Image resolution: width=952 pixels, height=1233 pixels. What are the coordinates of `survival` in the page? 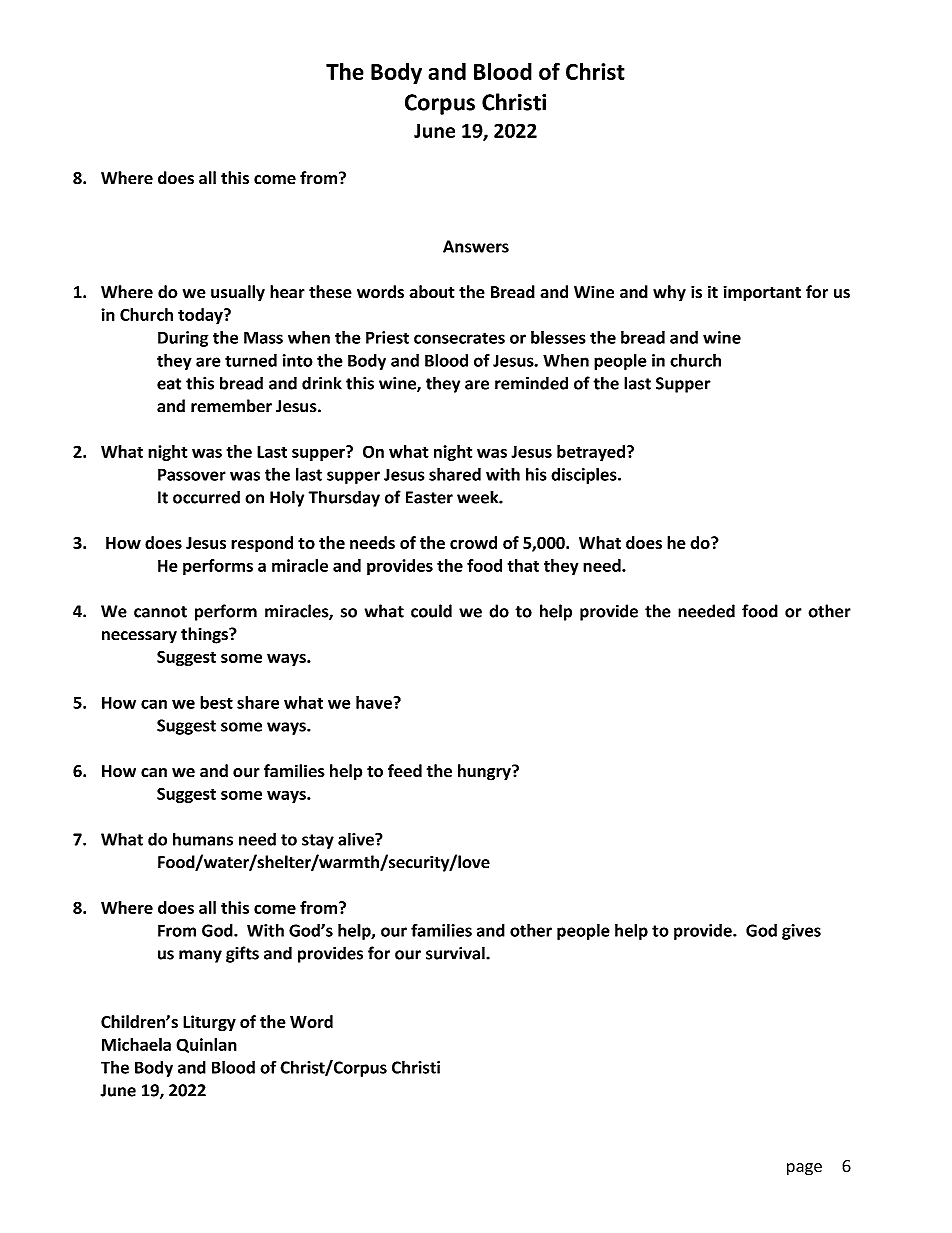 It's located at (456, 953).
